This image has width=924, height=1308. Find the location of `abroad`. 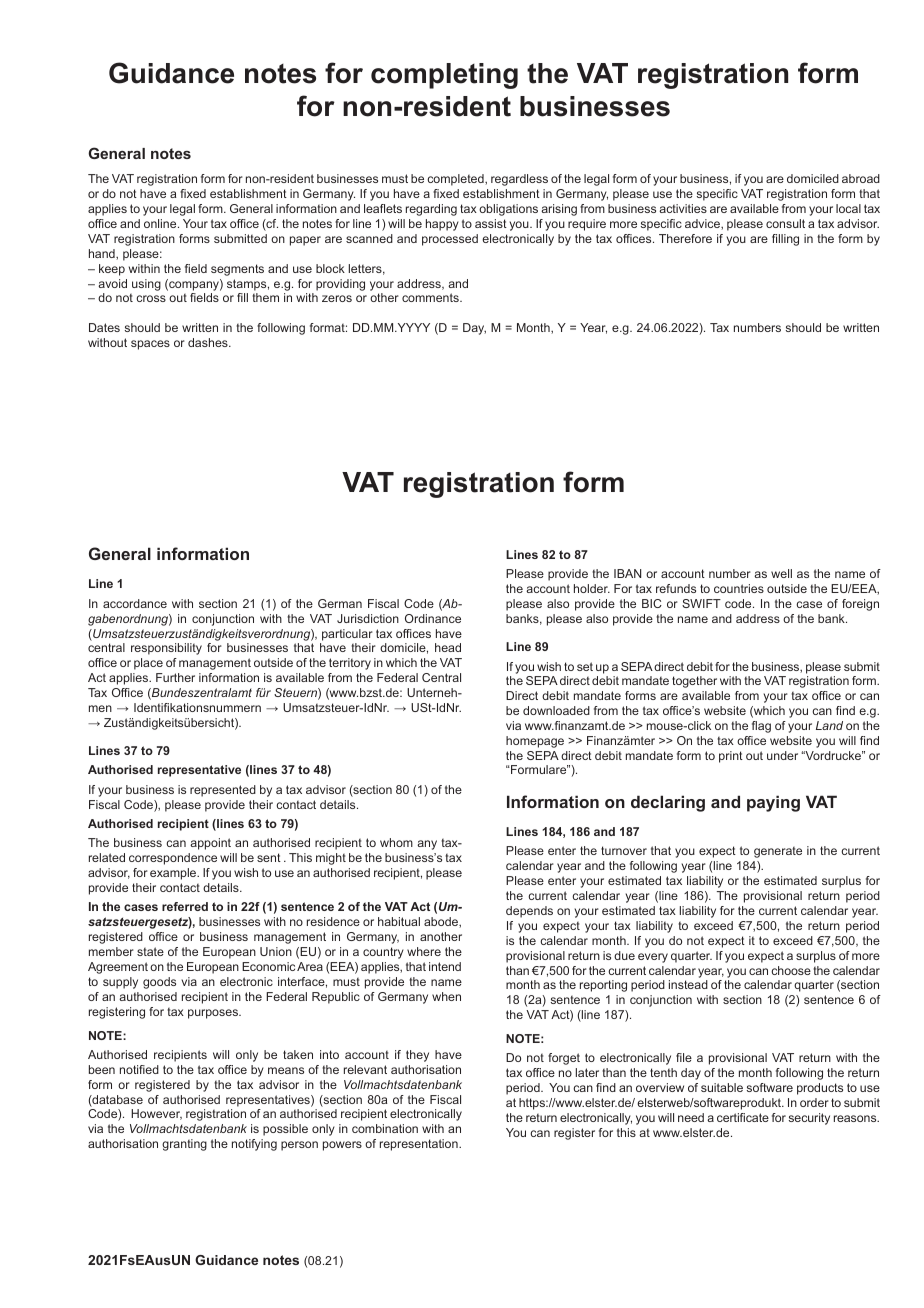

abroad is located at coordinates (861, 178).
